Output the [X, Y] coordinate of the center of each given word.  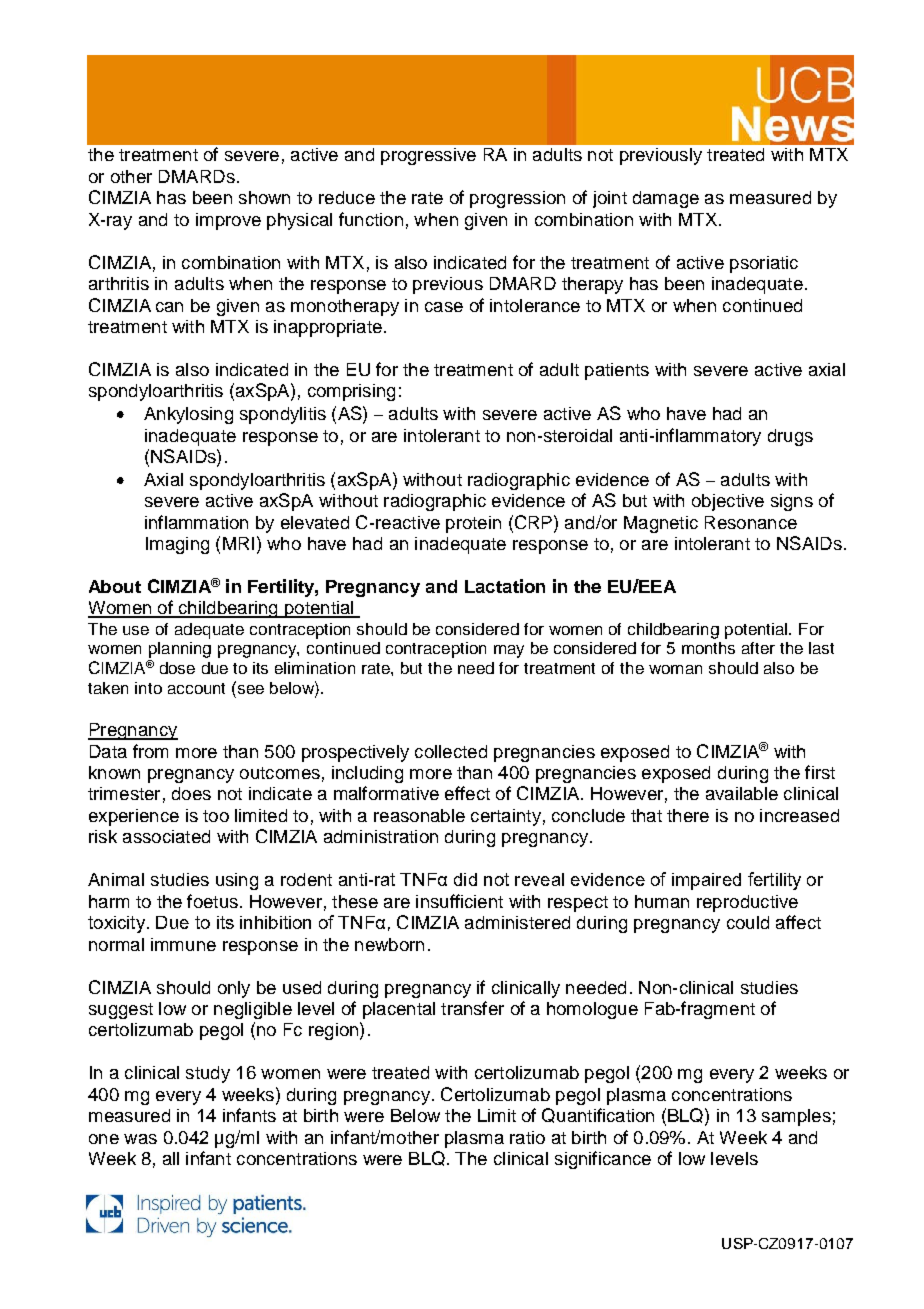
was [140, 1139]
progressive [428, 156]
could [748, 922]
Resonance [751, 522]
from [150, 751]
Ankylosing [188, 415]
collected [451, 751]
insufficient [459, 901]
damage [666, 199]
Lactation [505, 586]
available [742, 793]
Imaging [177, 545]
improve [228, 221]
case [444, 307]
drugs [790, 437]
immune [183, 944]
